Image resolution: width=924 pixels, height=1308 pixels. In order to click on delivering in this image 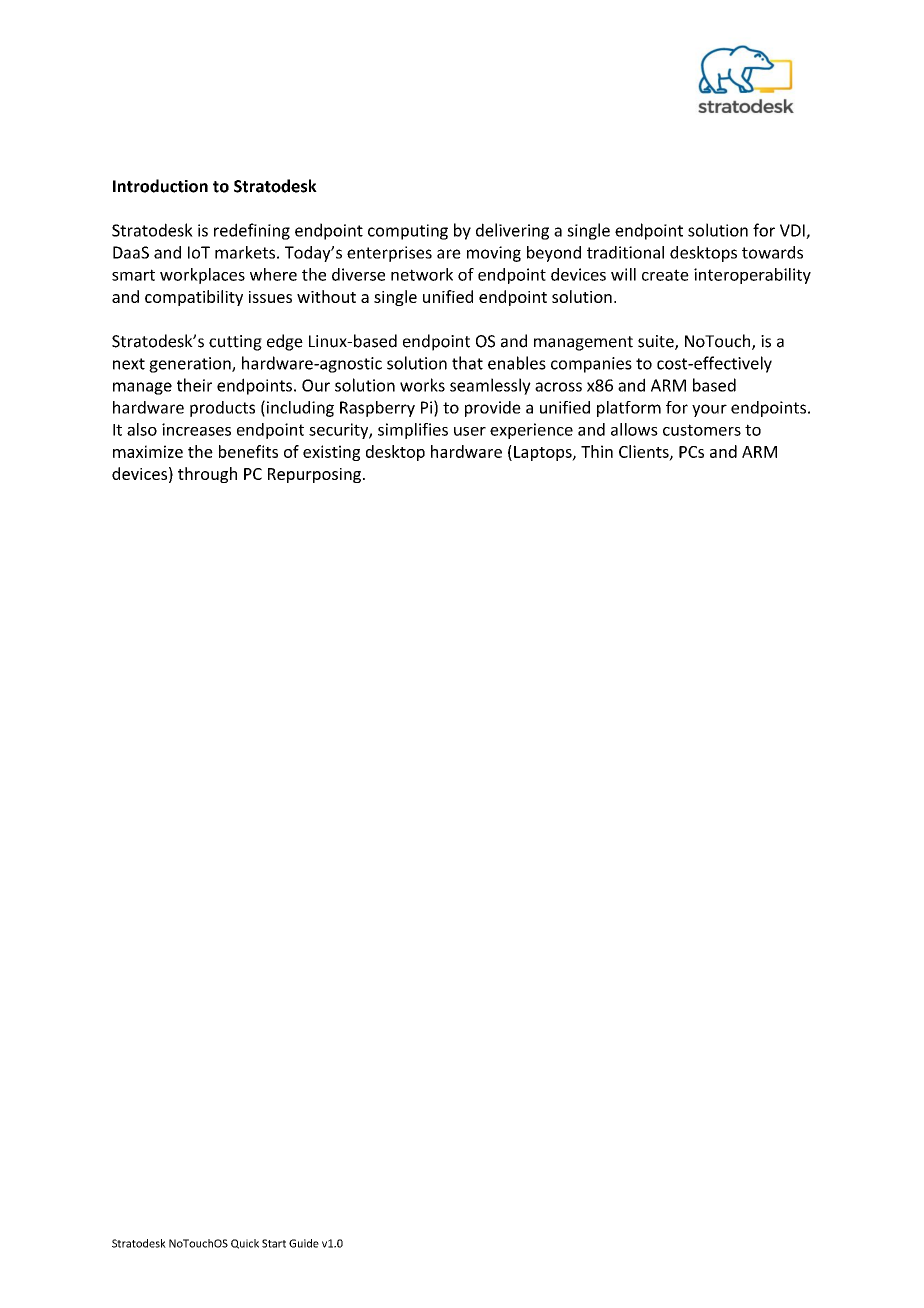, I will do `click(512, 231)`.
